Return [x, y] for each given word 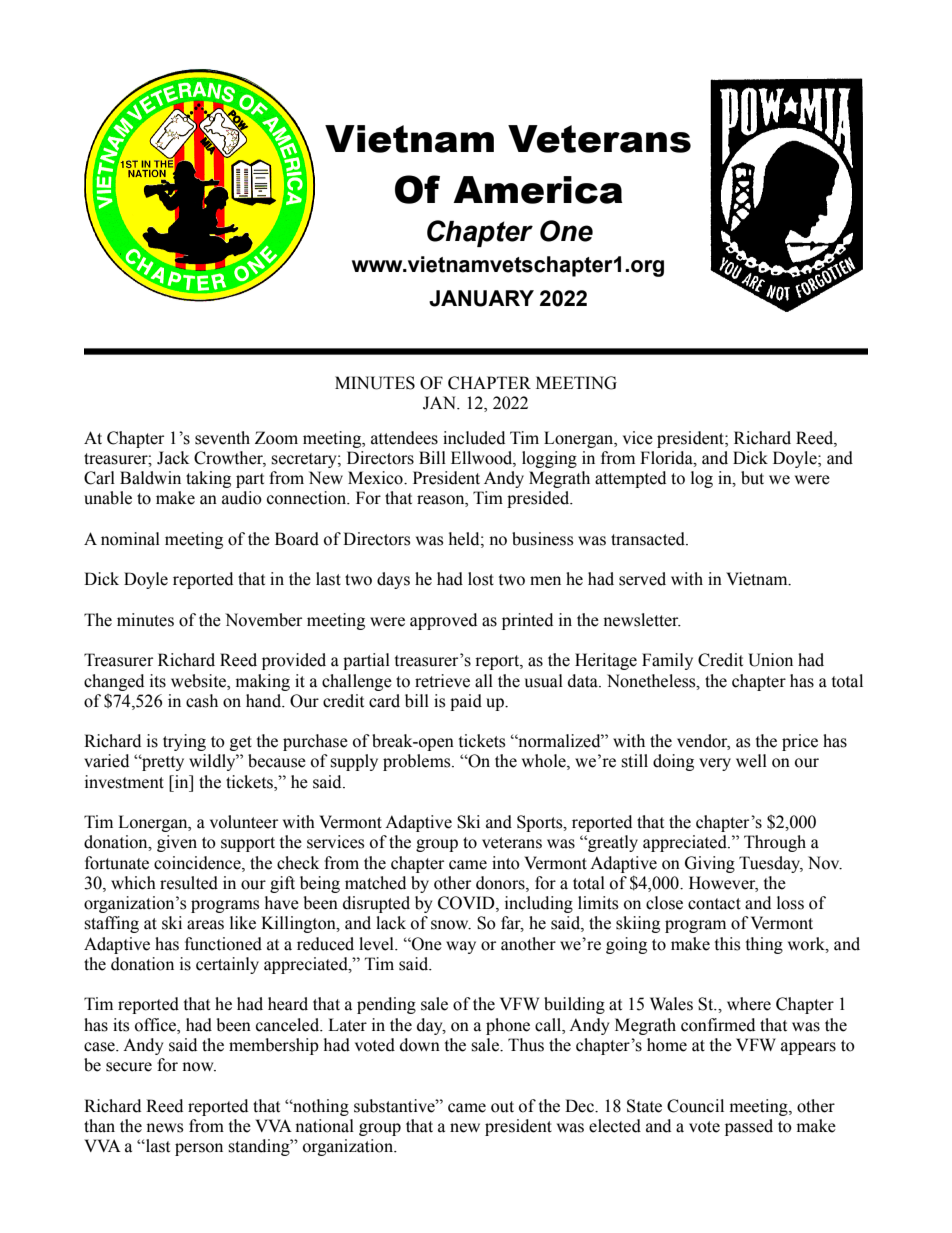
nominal [130, 539]
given [177, 843]
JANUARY [481, 298]
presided [539, 499]
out [502, 1107]
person [199, 1149]
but [752, 478]
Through [775, 843]
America [538, 190]
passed [749, 1127]
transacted [649, 539]
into [506, 863]
